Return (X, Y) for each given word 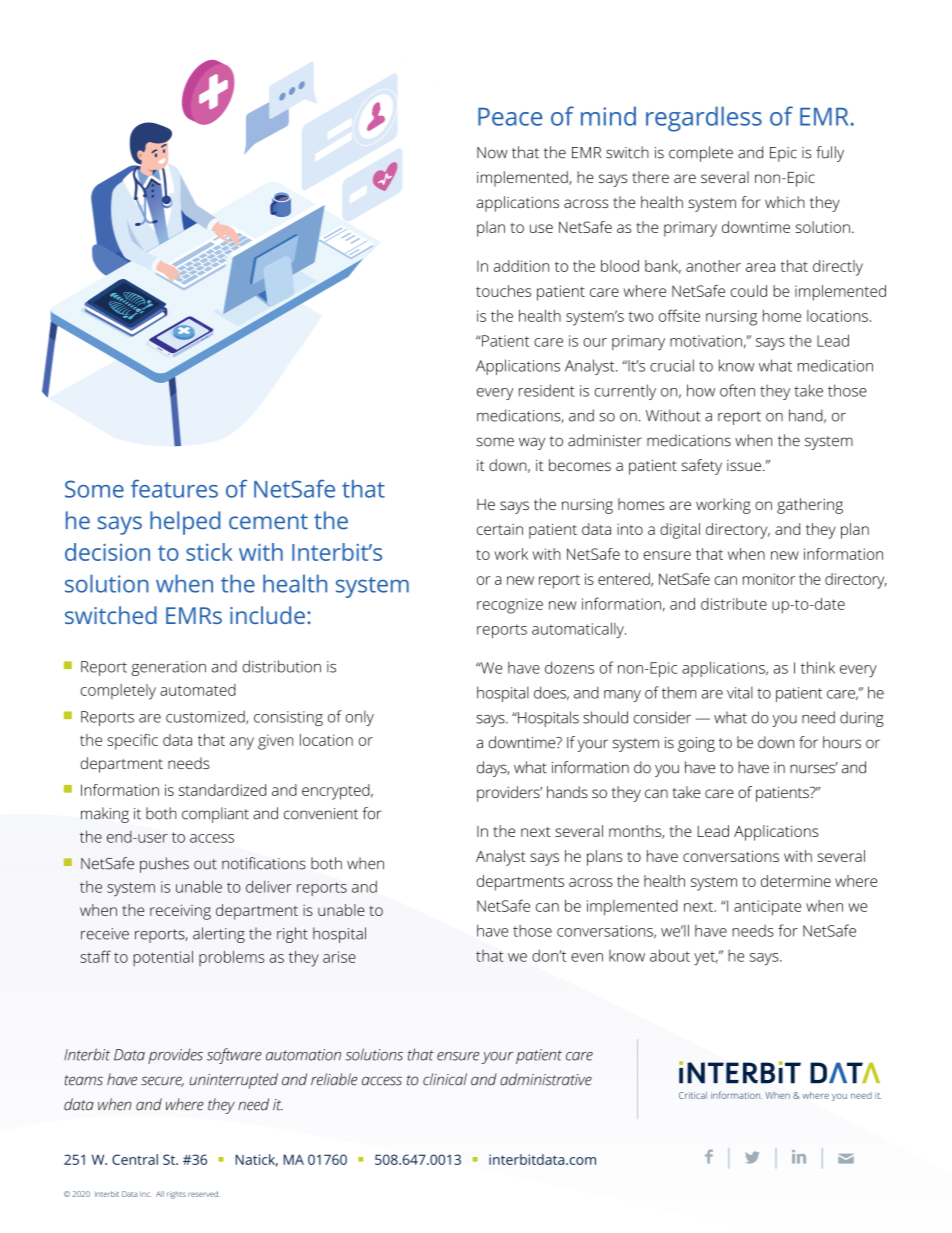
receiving (180, 912)
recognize (510, 606)
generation (168, 668)
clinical (445, 1079)
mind (608, 116)
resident (547, 390)
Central (135, 1159)
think (818, 667)
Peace (510, 117)
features (174, 488)
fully (830, 154)
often (737, 390)
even (587, 957)
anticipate (767, 908)
